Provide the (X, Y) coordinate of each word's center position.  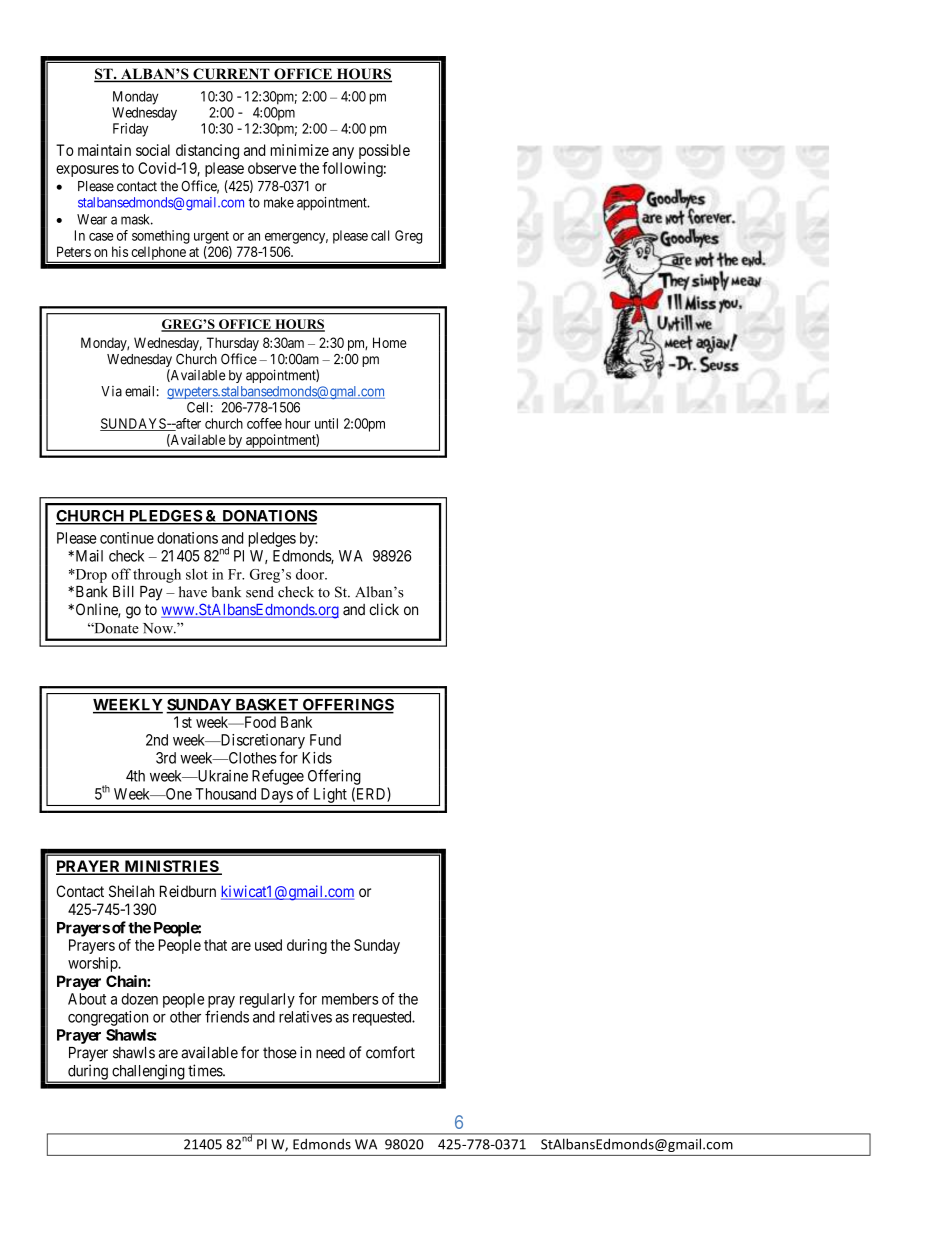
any (343, 153)
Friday (130, 130)
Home (390, 342)
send (260, 592)
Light (330, 795)
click (384, 609)
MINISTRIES (171, 867)
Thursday (233, 344)
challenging (148, 1073)
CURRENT (231, 75)
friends (227, 1016)
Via (111, 391)
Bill (123, 591)
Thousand (225, 794)
